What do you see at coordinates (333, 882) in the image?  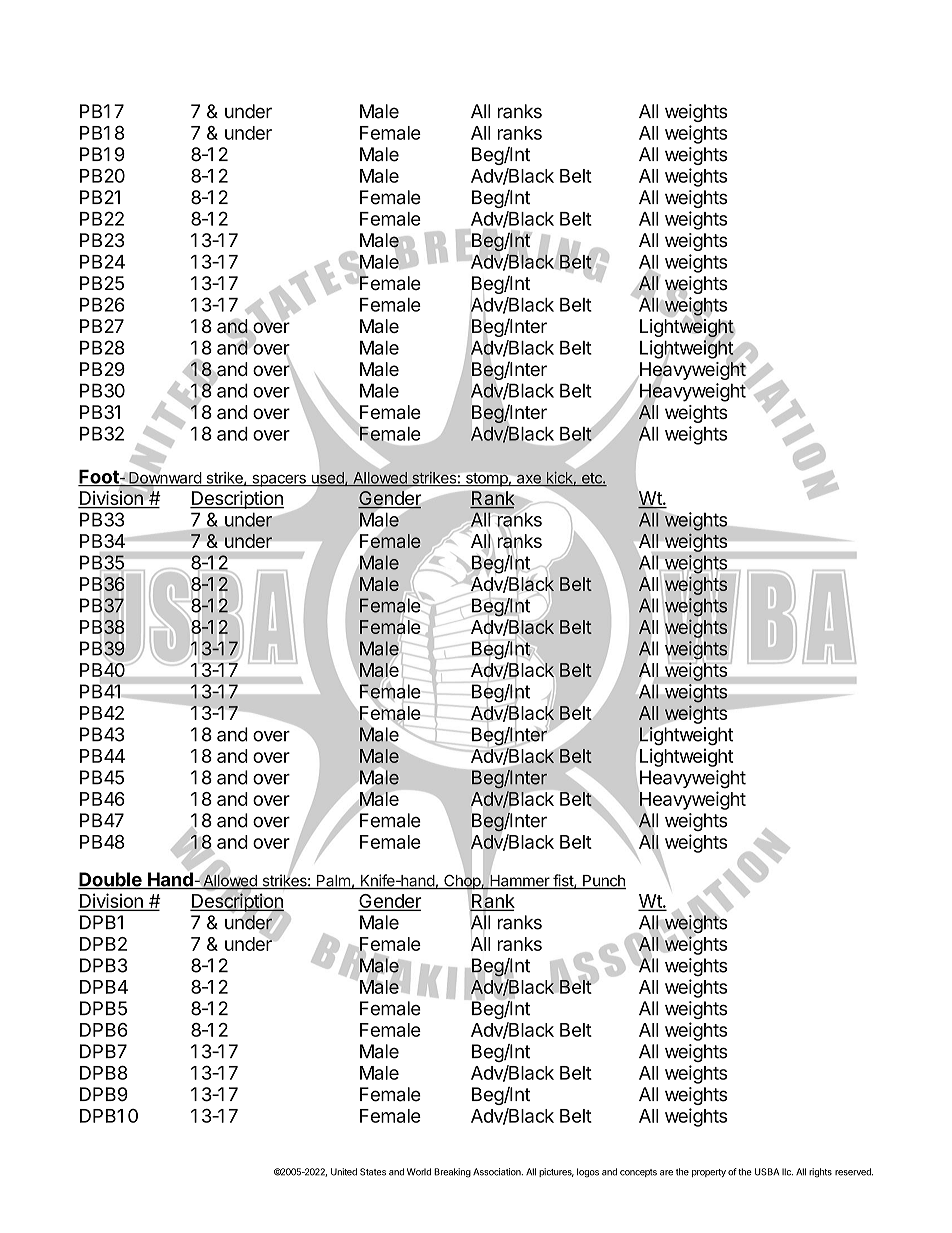 I see `Palm` at bounding box center [333, 882].
